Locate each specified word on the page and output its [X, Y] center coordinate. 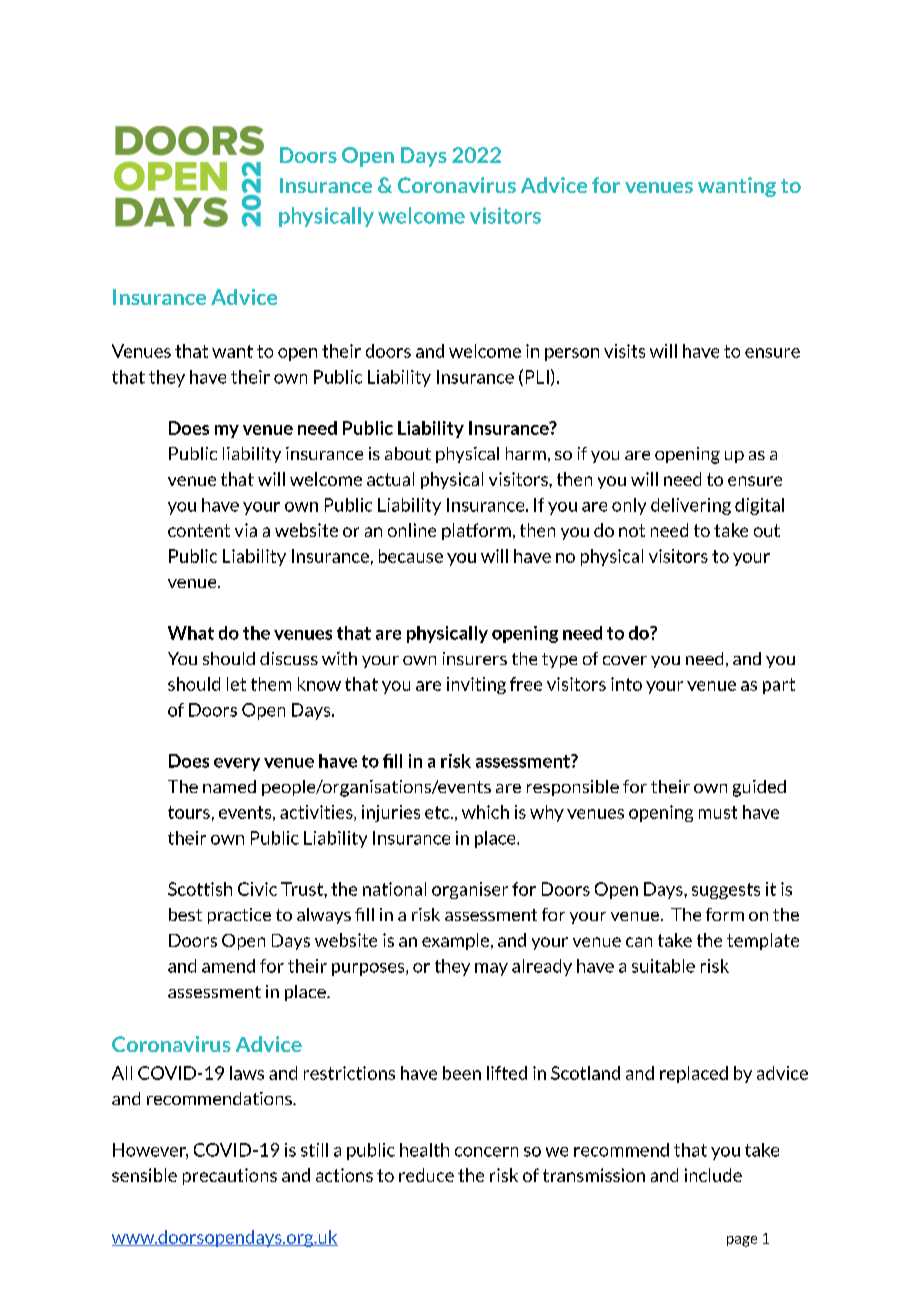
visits [624, 351]
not [632, 530]
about [408, 453]
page [742, 1241]
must [718, 812]
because [411, 556]
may [491, 969]
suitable [663, 966]
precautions [230, 1176]
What [191, 633]
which [485, 812]
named [229, 786]
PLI [537, 377]
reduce [426, 1175]
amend [228, 966]
